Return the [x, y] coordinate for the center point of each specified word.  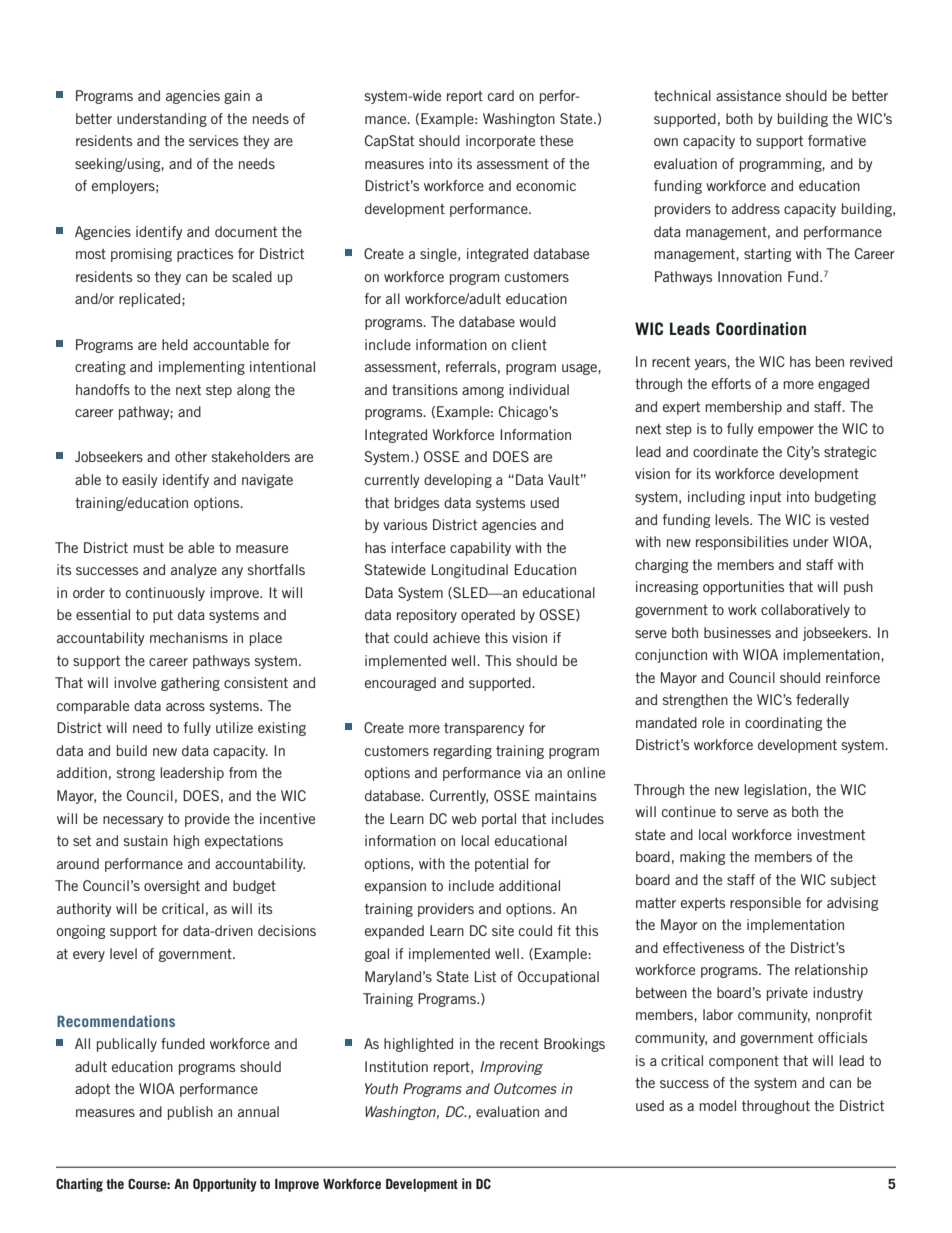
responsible [765, 904]
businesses [737, 632]
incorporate [500, 142]
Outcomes [525, 1088]
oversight [172, 887]
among [483, 392]
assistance [748, 95]
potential [501, 865]
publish [190, 1113]
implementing [202, 368]
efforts [731, 383]
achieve [456, 637]
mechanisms [189, 637]
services [213, 140]
